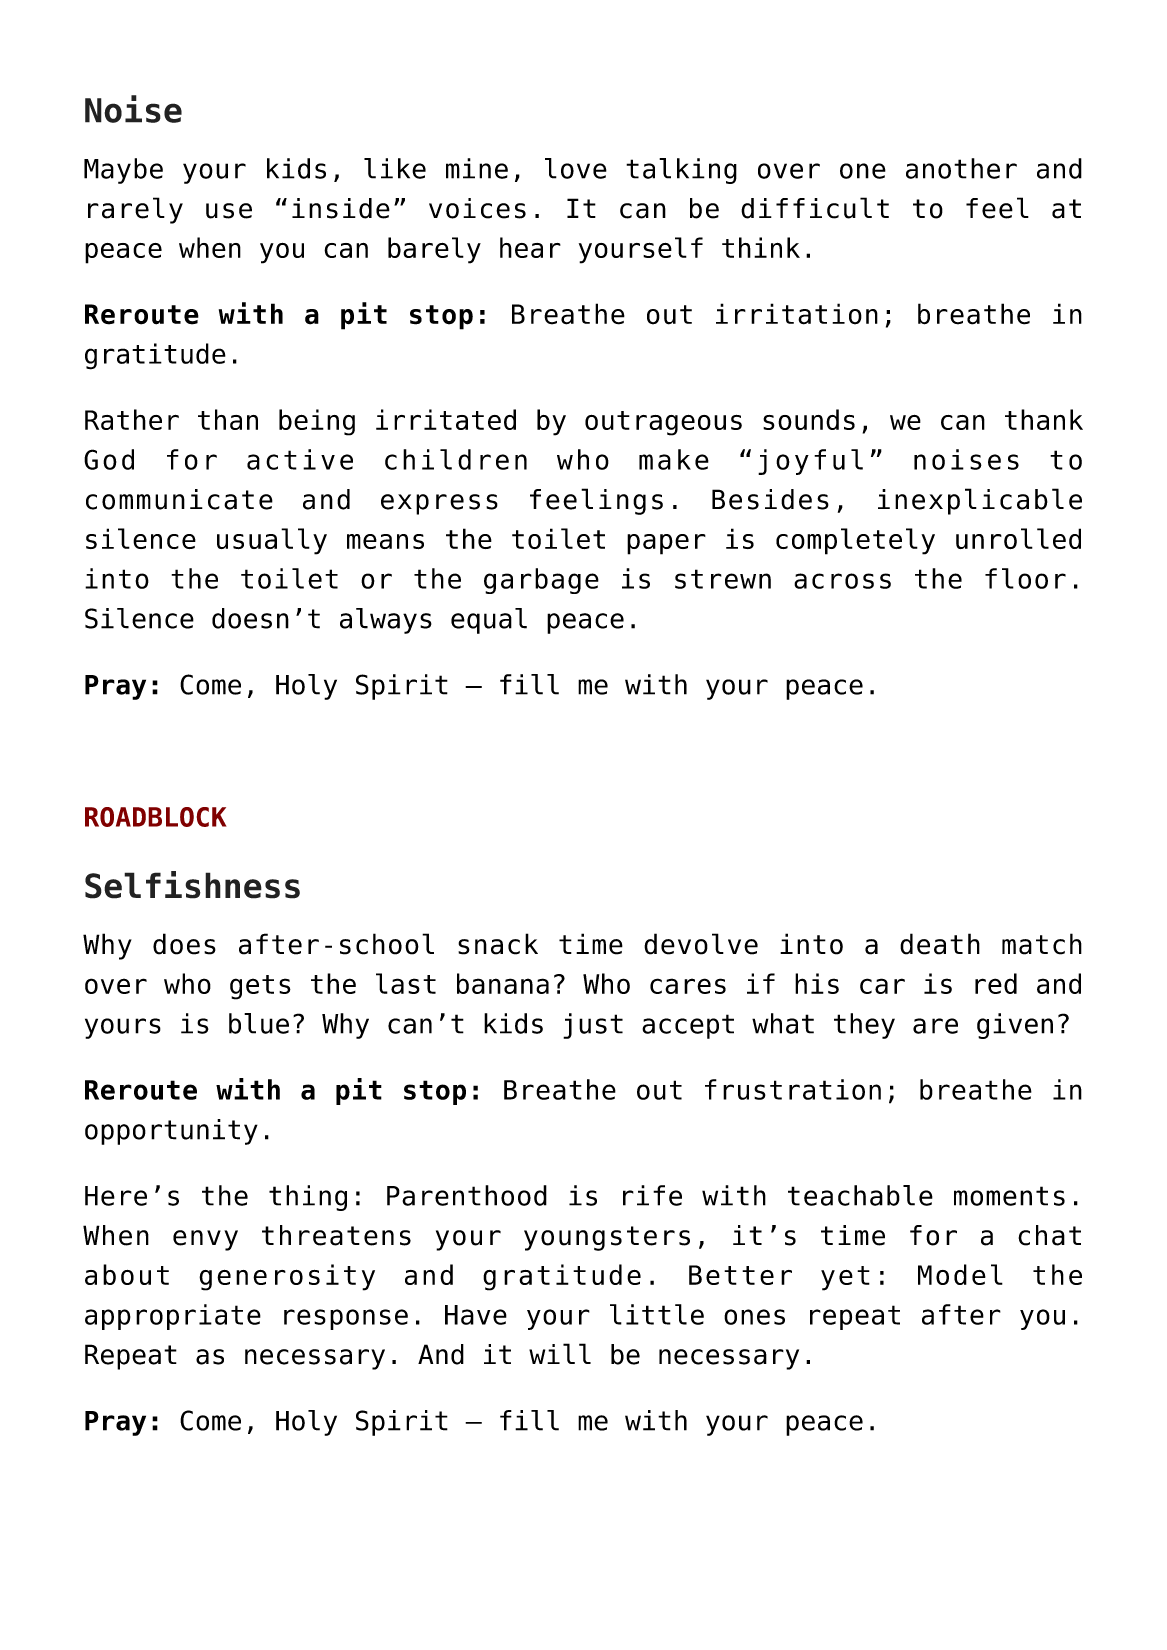 The height and width of the document is (1650, 1167). I want to click on love, so click(576, 168).
